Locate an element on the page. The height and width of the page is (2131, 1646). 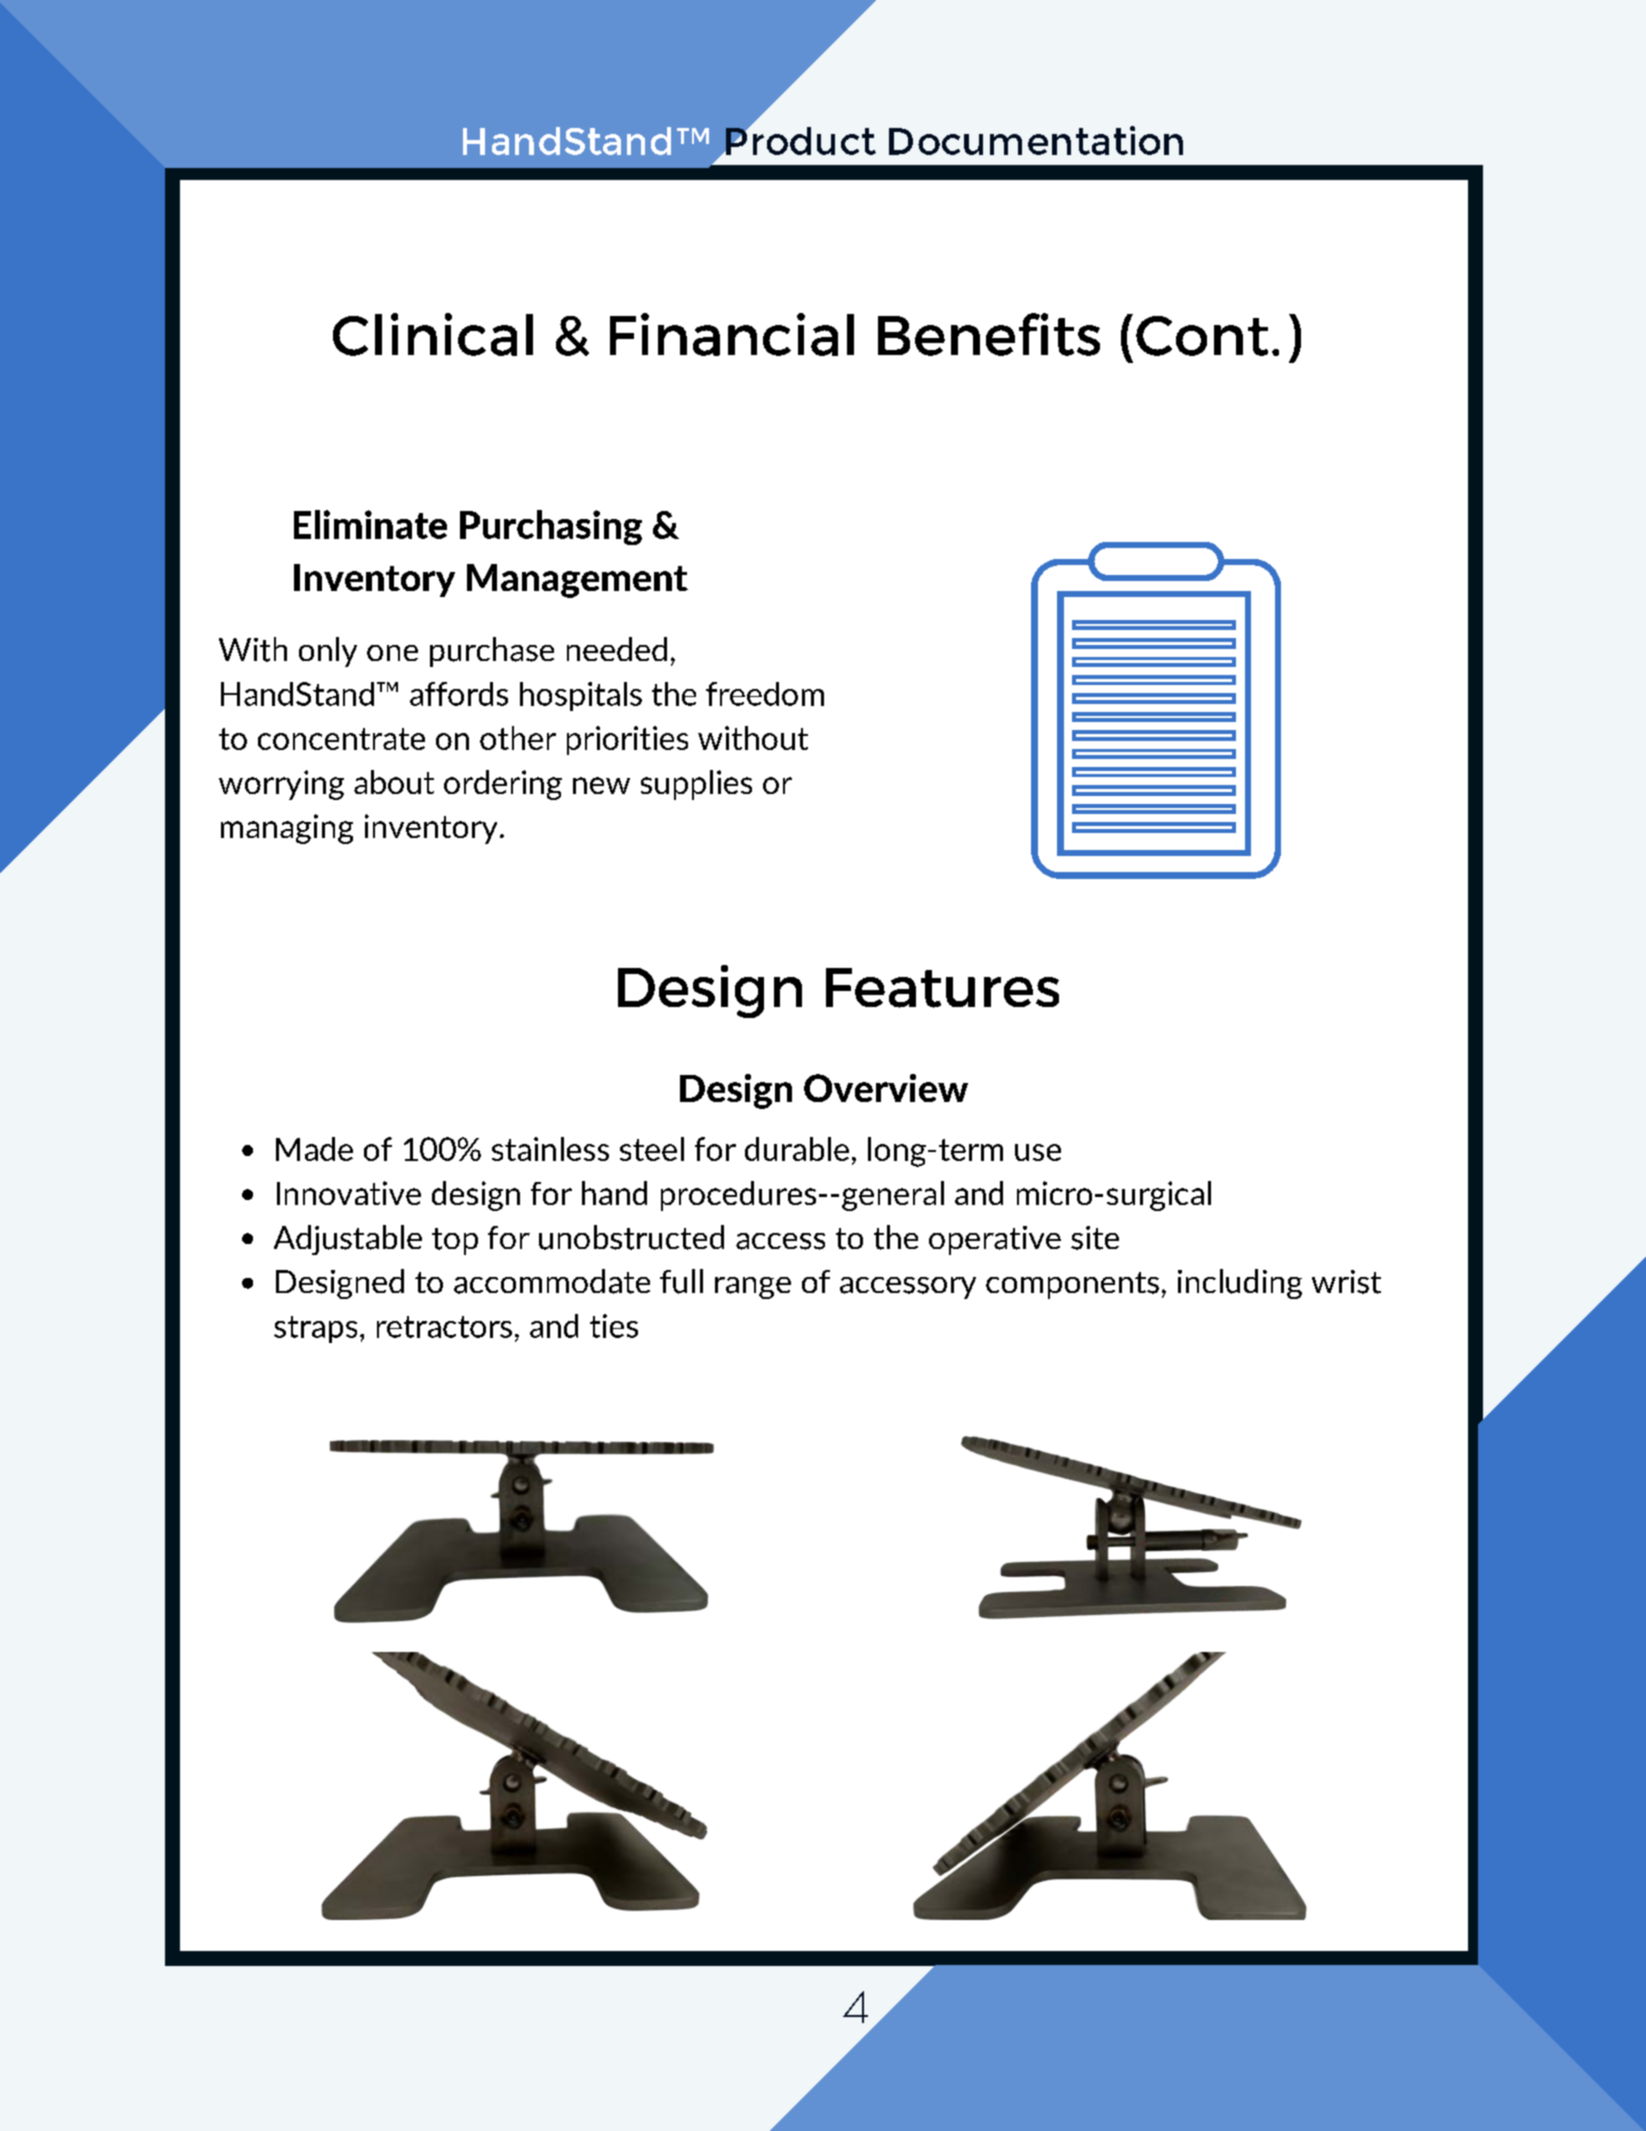
Eliminate is located at coordinates (370, 524).
